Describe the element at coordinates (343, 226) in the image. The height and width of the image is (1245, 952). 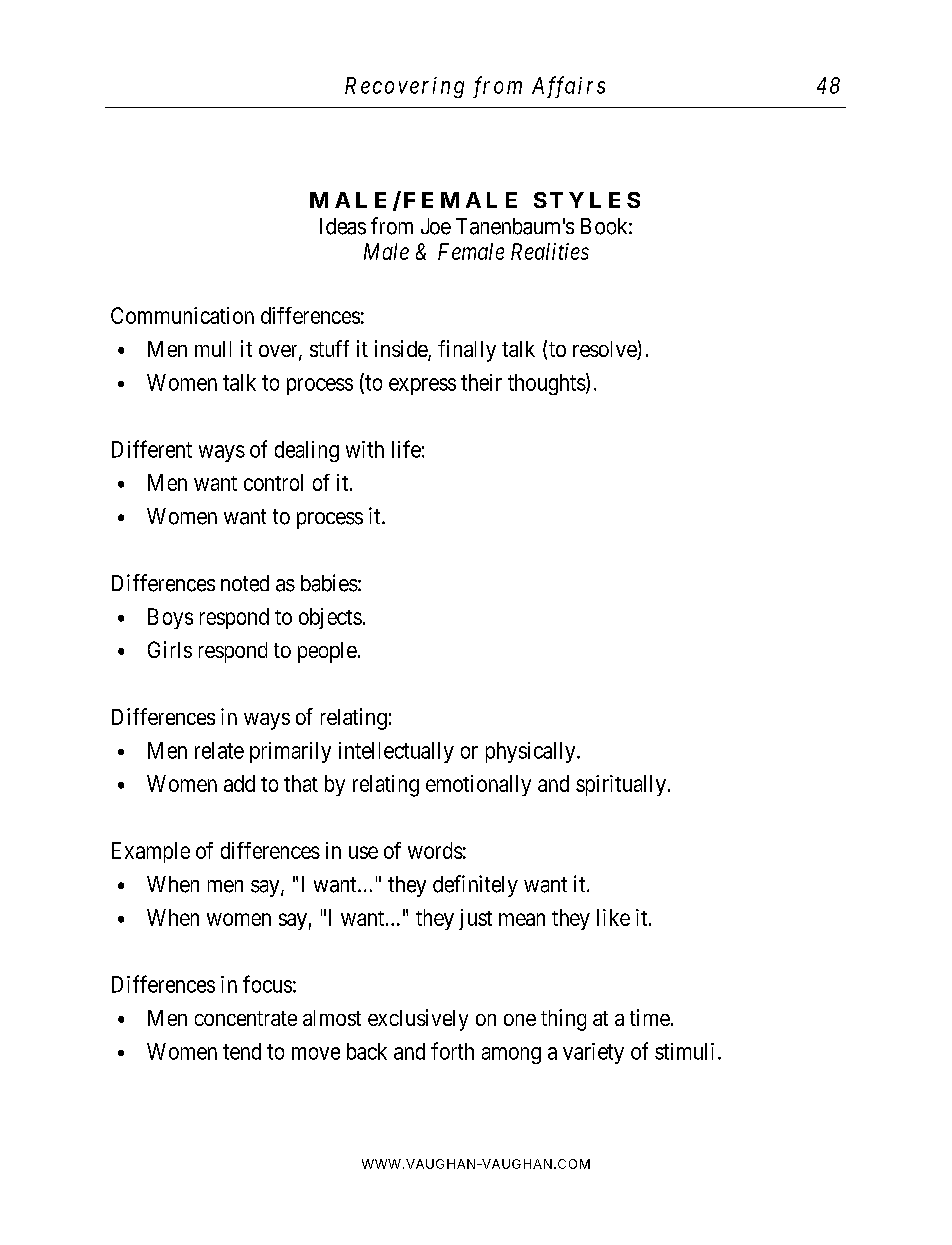
I see `Ideas` at that location.
